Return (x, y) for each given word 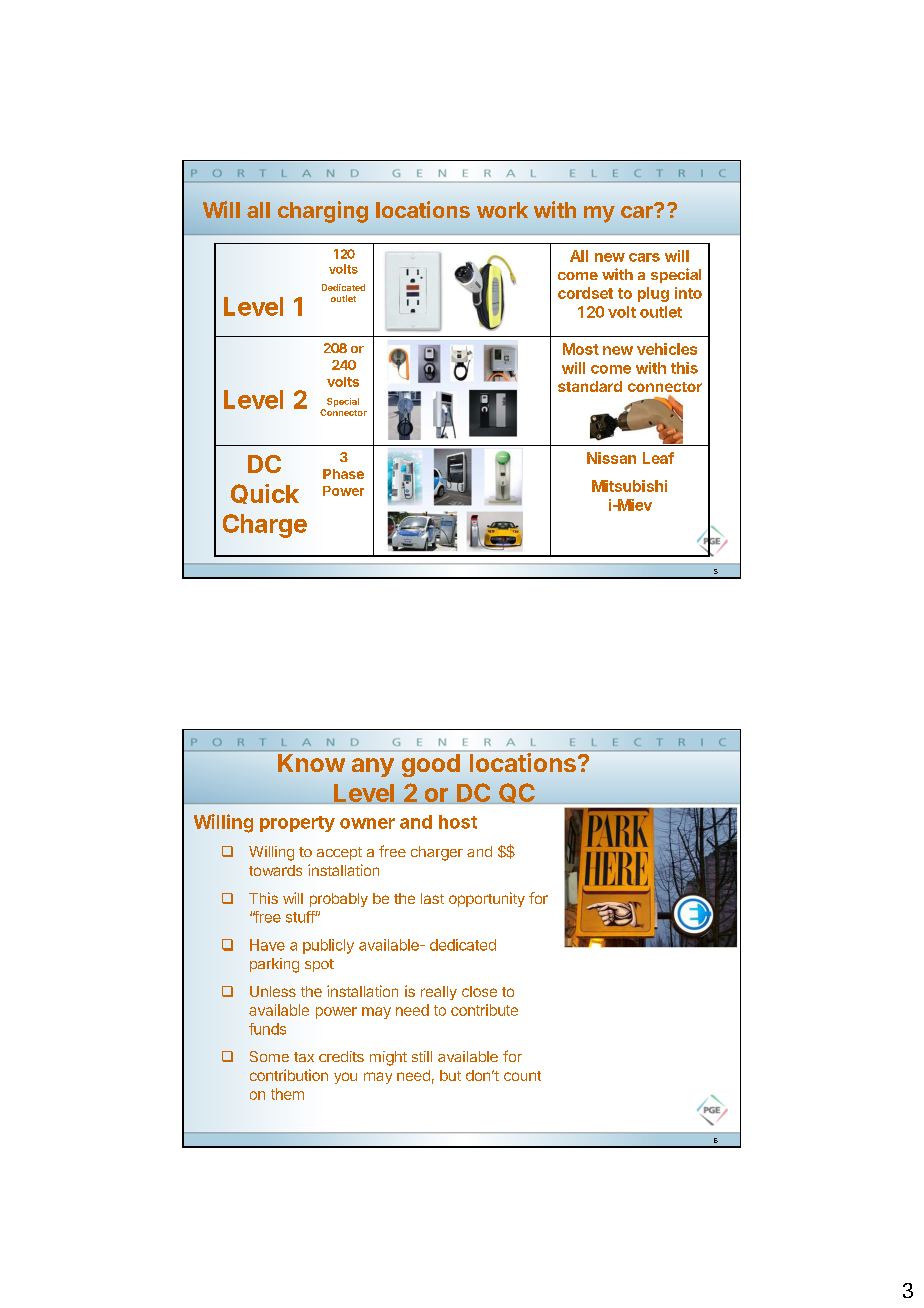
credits (341, 1056)
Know (311, 763)
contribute (484, 1010)
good (431, 765)
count (522, 1076)
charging (323, 212)
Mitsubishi (629, 486)
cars (644, 257)
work (502, 210)
